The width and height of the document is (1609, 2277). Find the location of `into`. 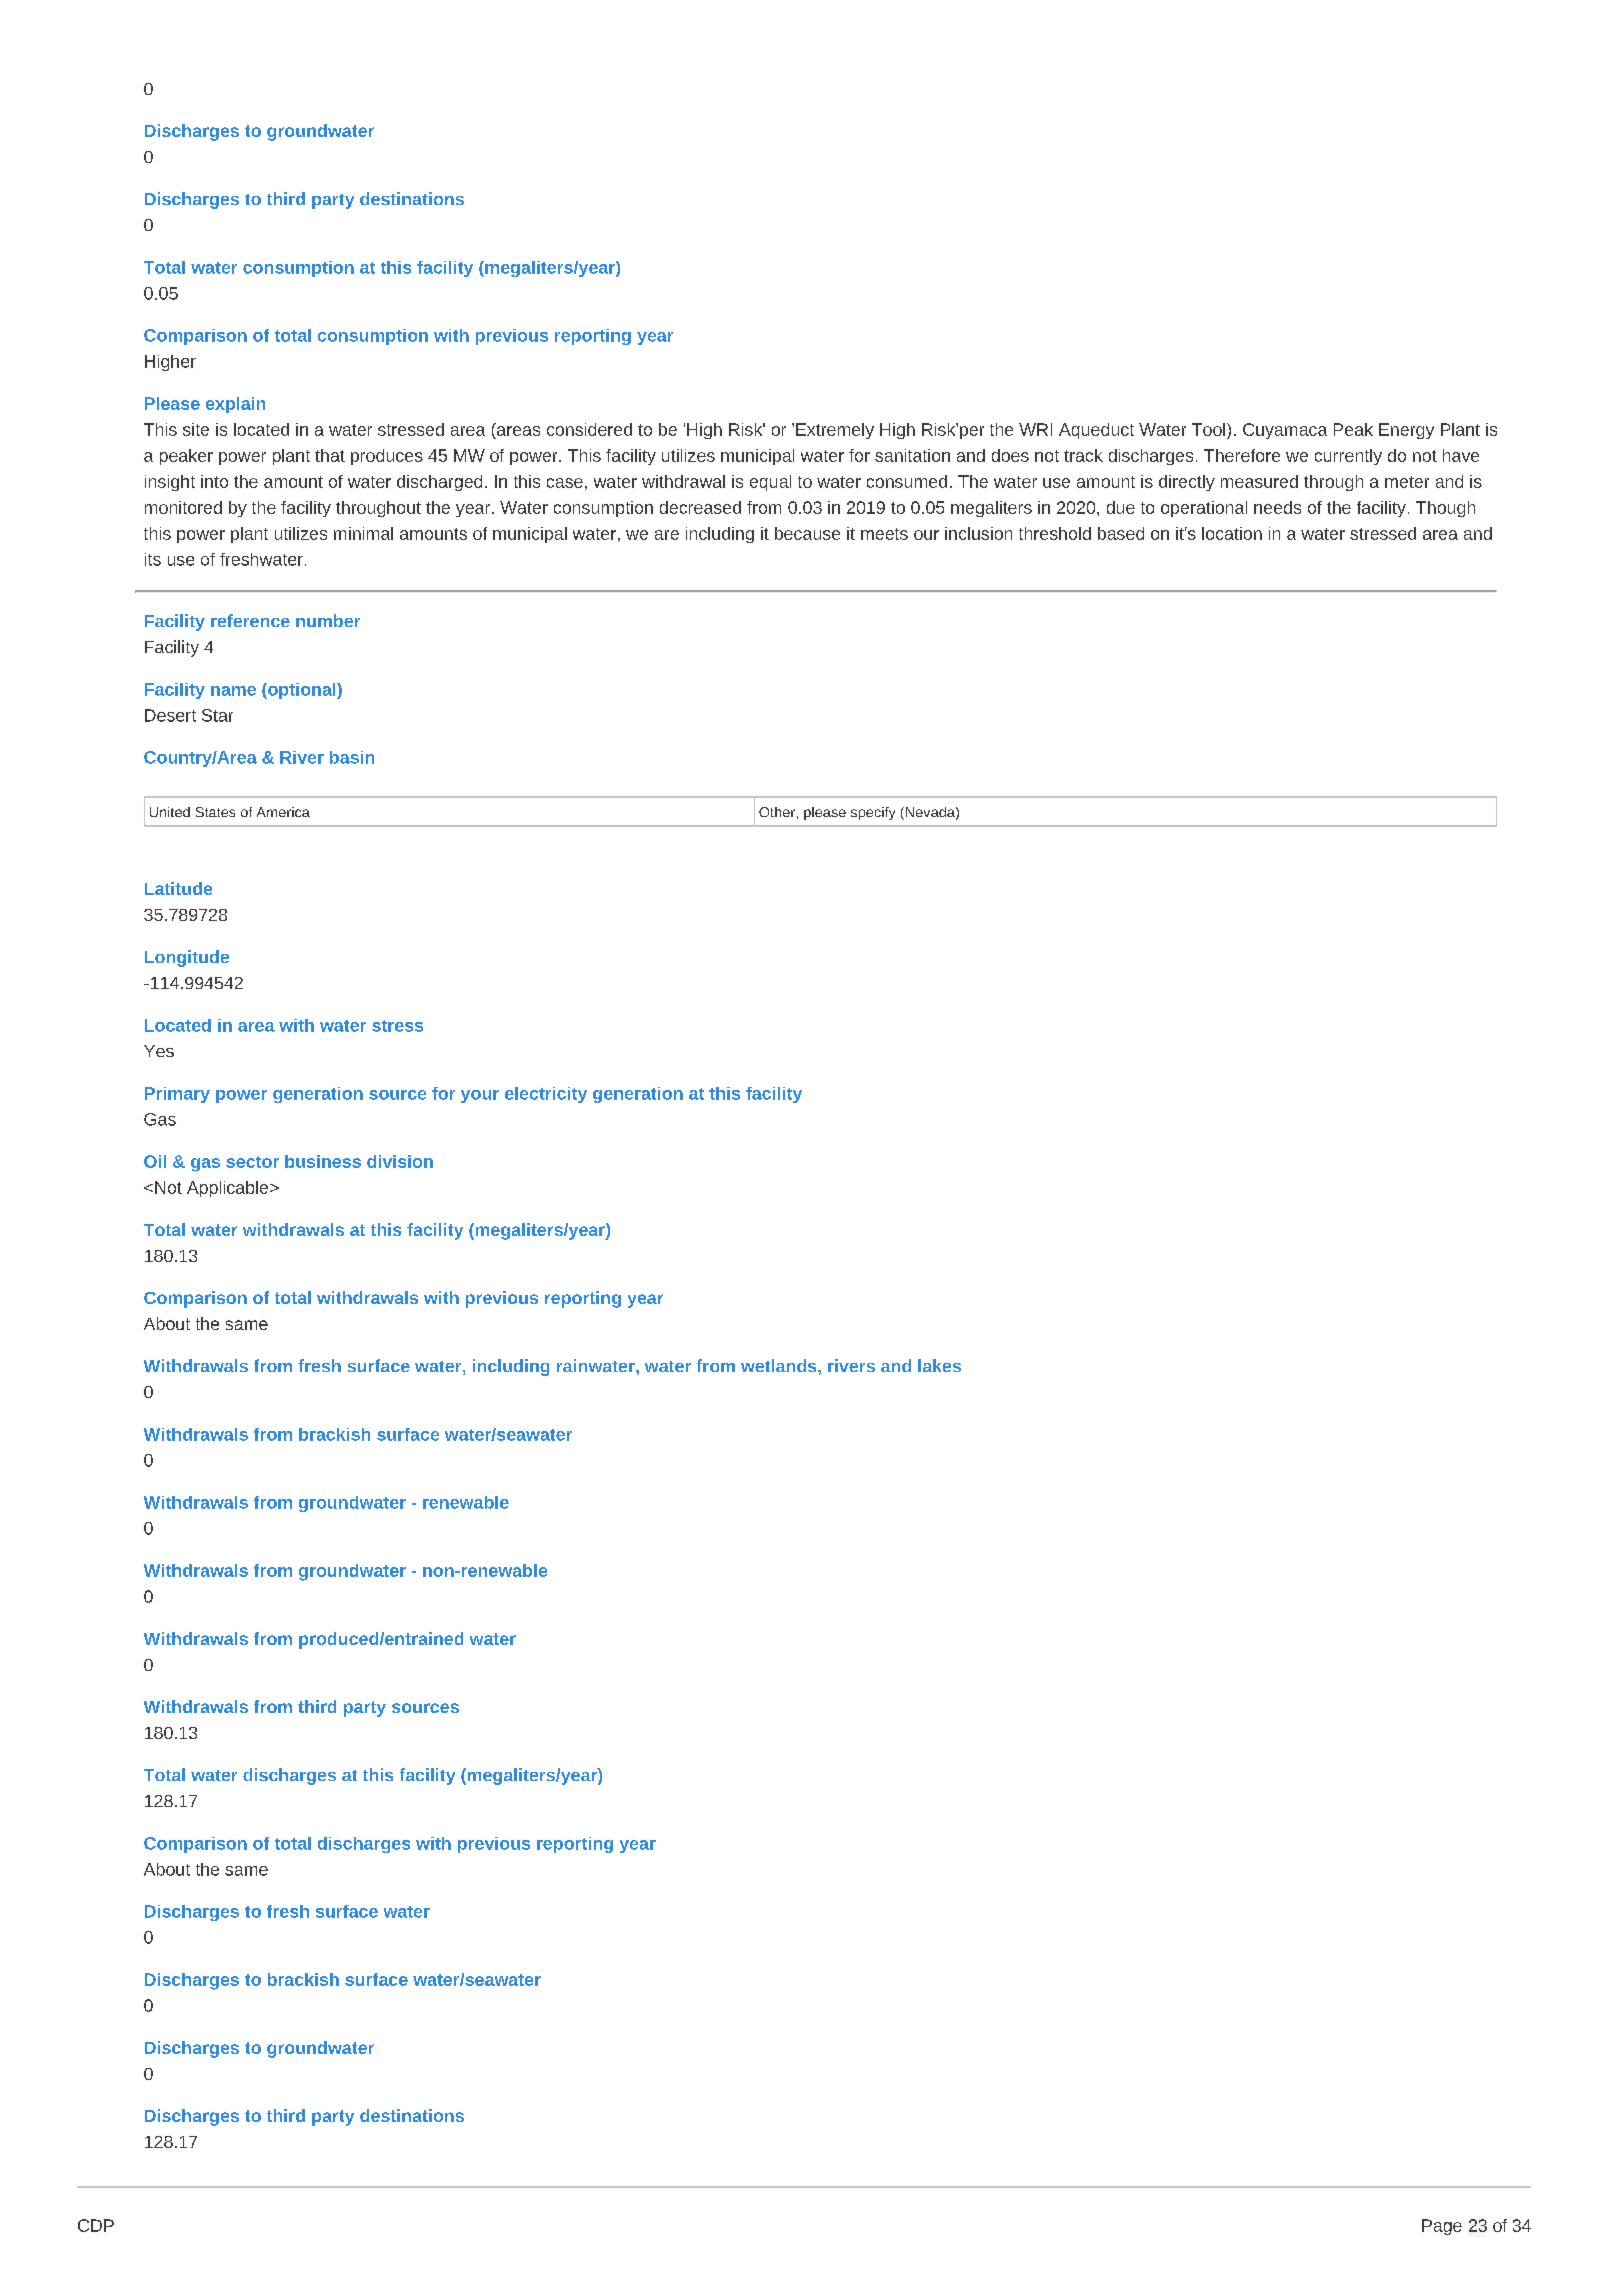

into is located at coordinates (214, 481).
